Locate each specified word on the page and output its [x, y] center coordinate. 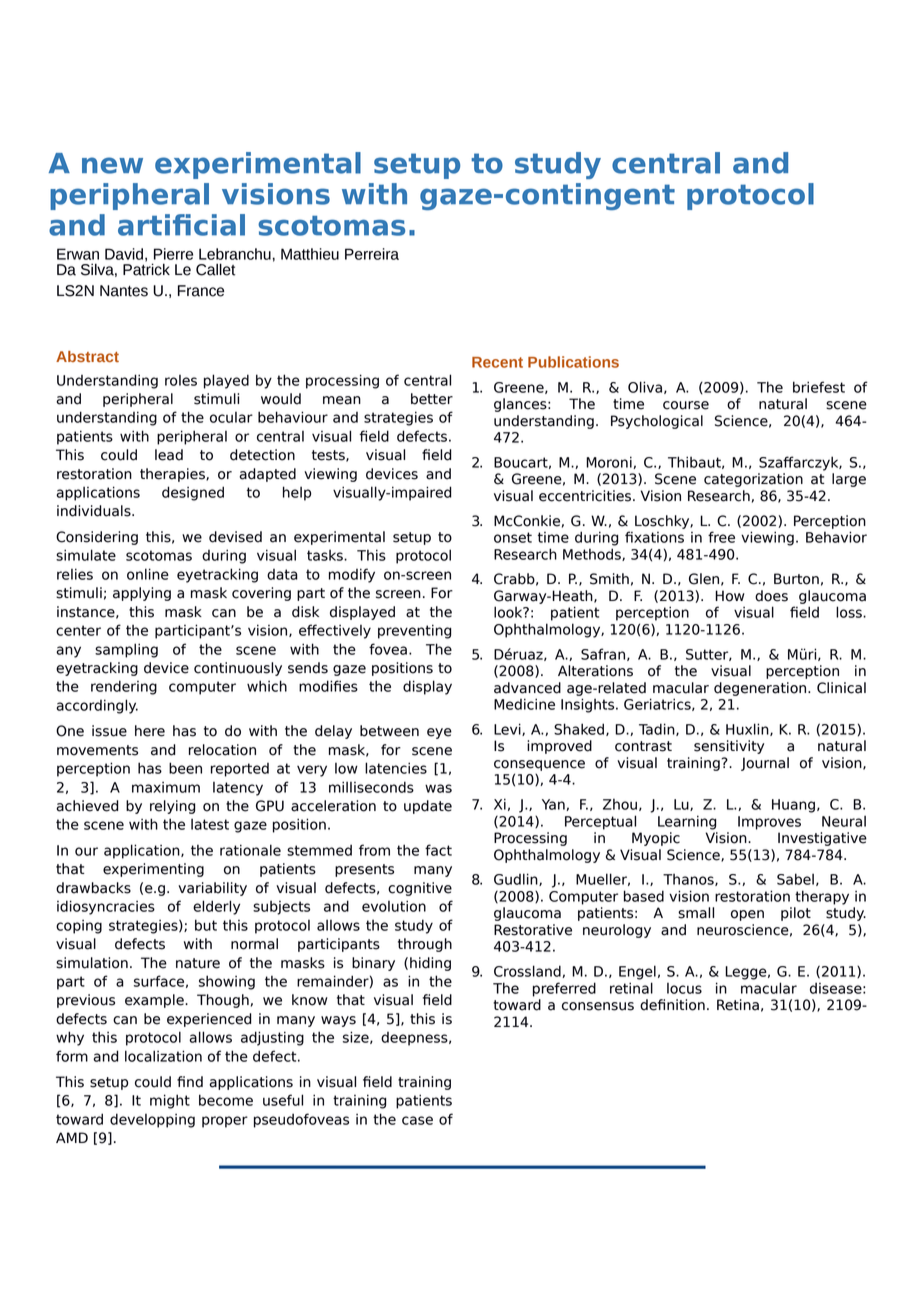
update [428, 807]
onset [513, 537]
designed [193, 493]
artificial [181, 225]
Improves [769, 823]
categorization [753, 480]
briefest [819, 387]
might [170, 1101]
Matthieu [310, 254]
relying [172, 807]
